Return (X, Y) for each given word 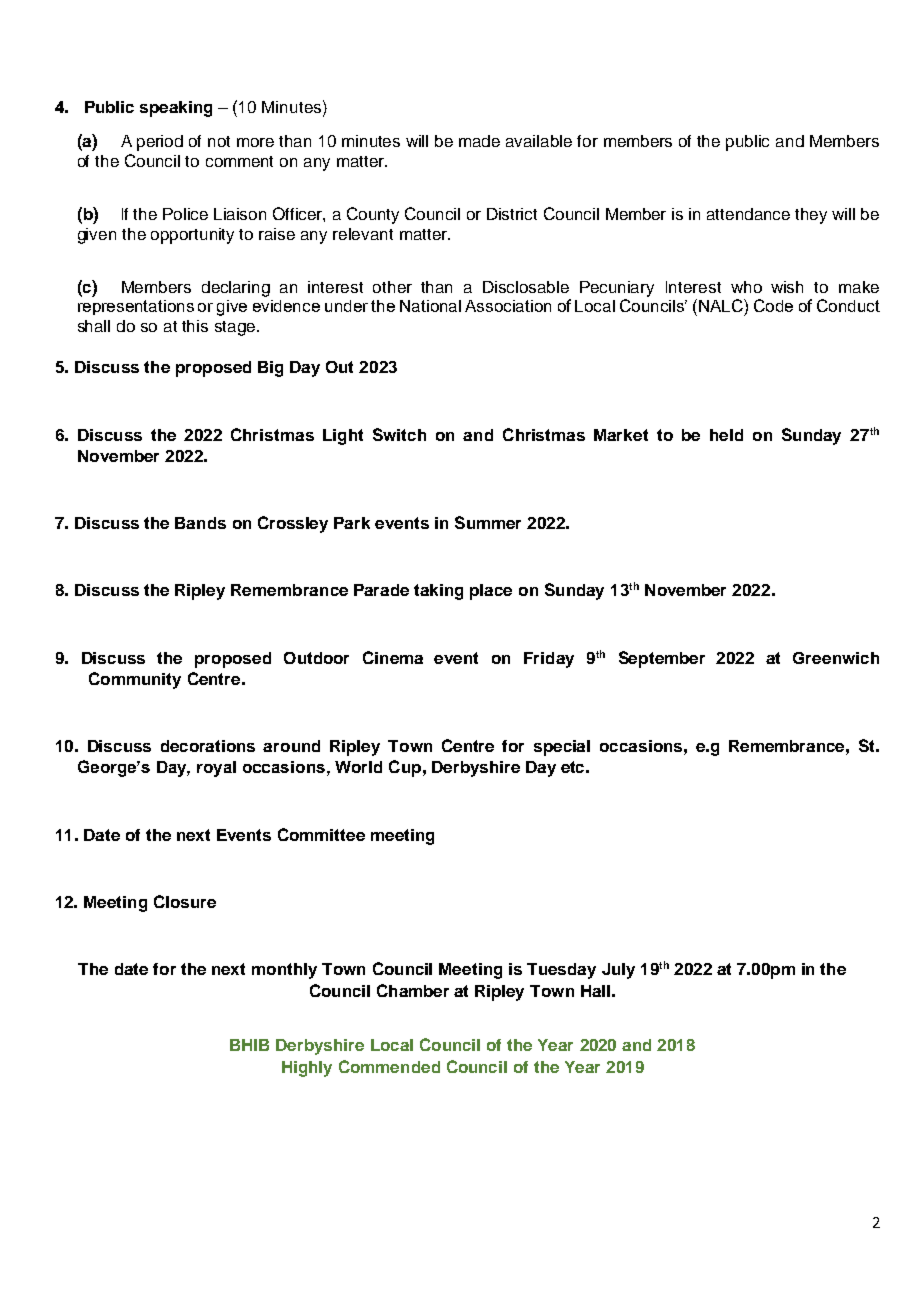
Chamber (413, 990)
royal (216, 769)
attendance (748, 214)
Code (773, 305)
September (662, 659)
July (618, 971)
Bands (200, 523)
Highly (307, 1069)
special (562, 748)
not (219, 141)
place (491, 592)
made (479, 141)
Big (270, 369)
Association (508, 306)
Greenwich (836, 658)
